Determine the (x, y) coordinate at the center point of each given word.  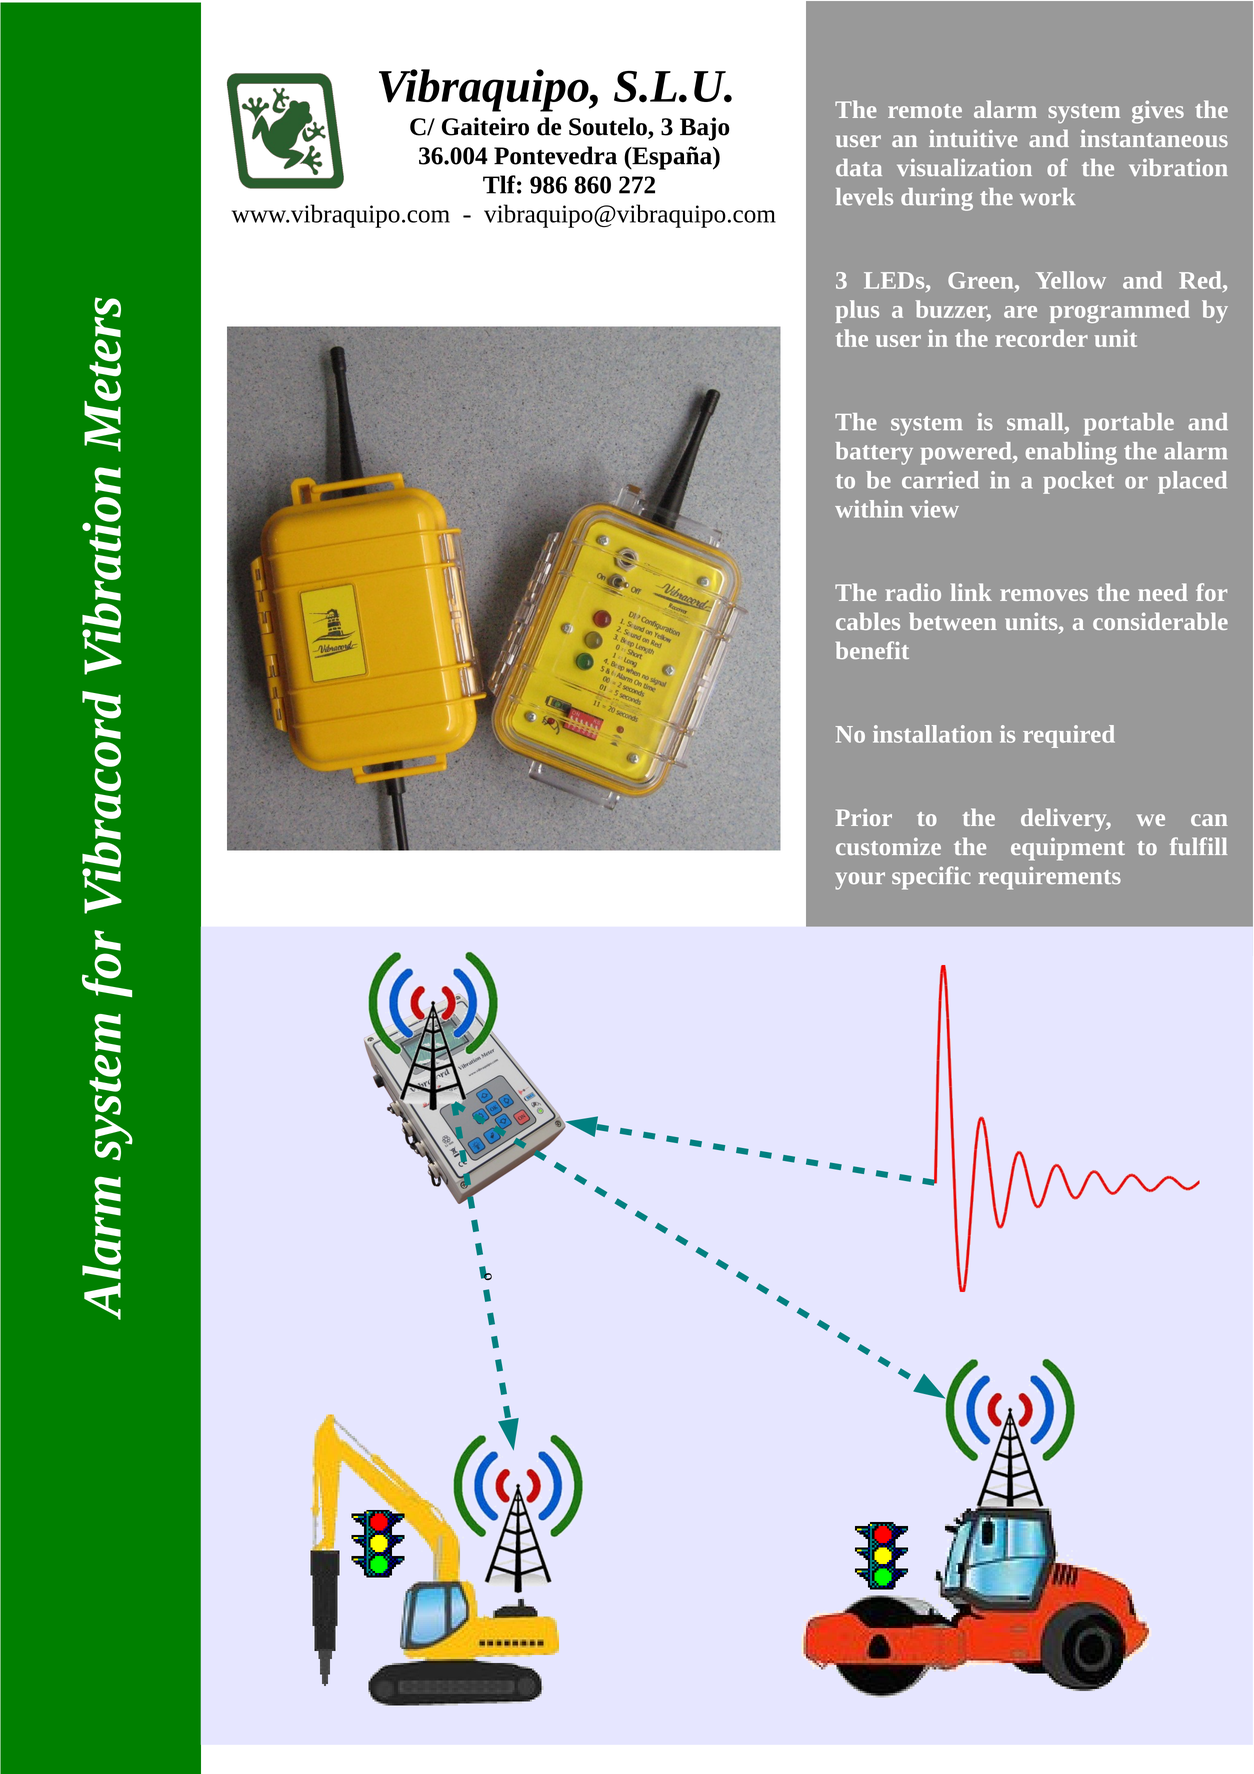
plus (857, 311)
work (1047, 197)
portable (1129, 424)
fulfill (1198, 846)
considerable (1160, 621)
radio (913, 592)
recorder (1041, 338)
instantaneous (1154, 138)
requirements (1050, 878)
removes (1044, 595)
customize (888, 846)
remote (925, 111)
